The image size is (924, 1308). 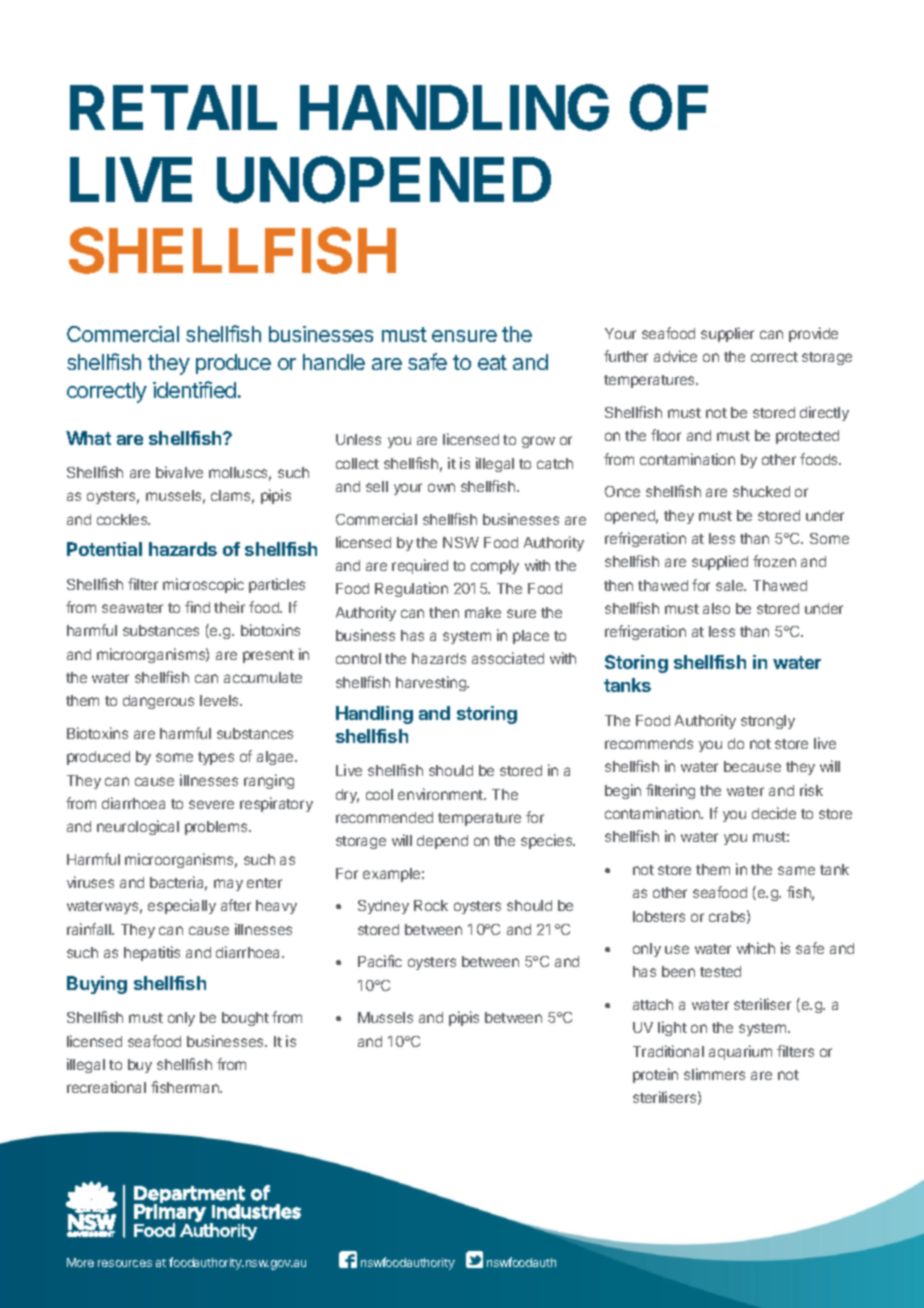 What do you see at coordinates (158, 702) in the screenshot?
I see `dangerous` at bounding box center [158, 702].
